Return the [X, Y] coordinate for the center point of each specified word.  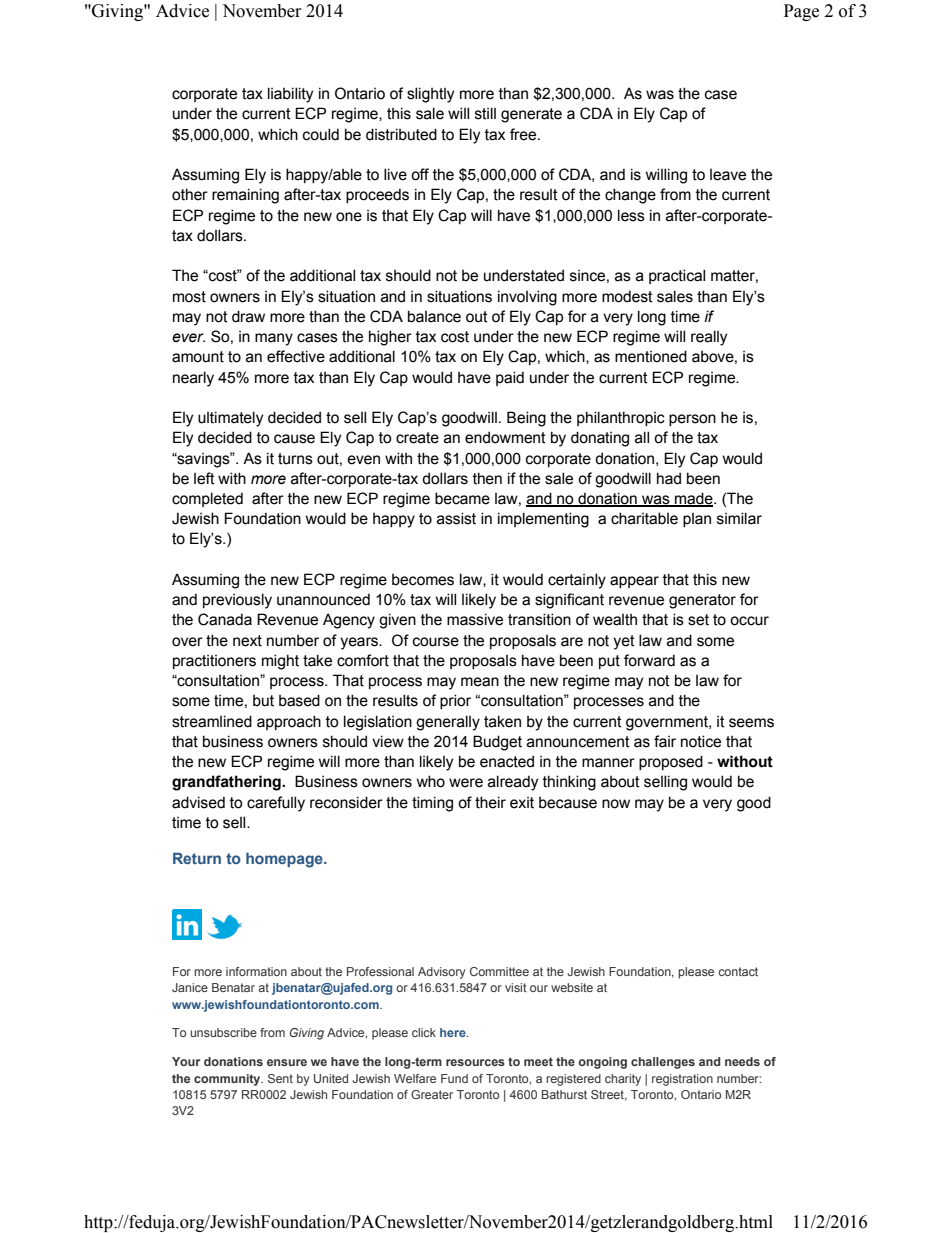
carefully [276, 804]
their [490, 802]
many [274, 339]
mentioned [651, 356]
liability [290, 95]
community [228, 1080]
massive [475, 619]
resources [475, 1062]
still [485, 113]
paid [510, 378]
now [616, 804]
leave [728, 175]
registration [682, 1080]
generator [702, 601]
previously [237, 601]
